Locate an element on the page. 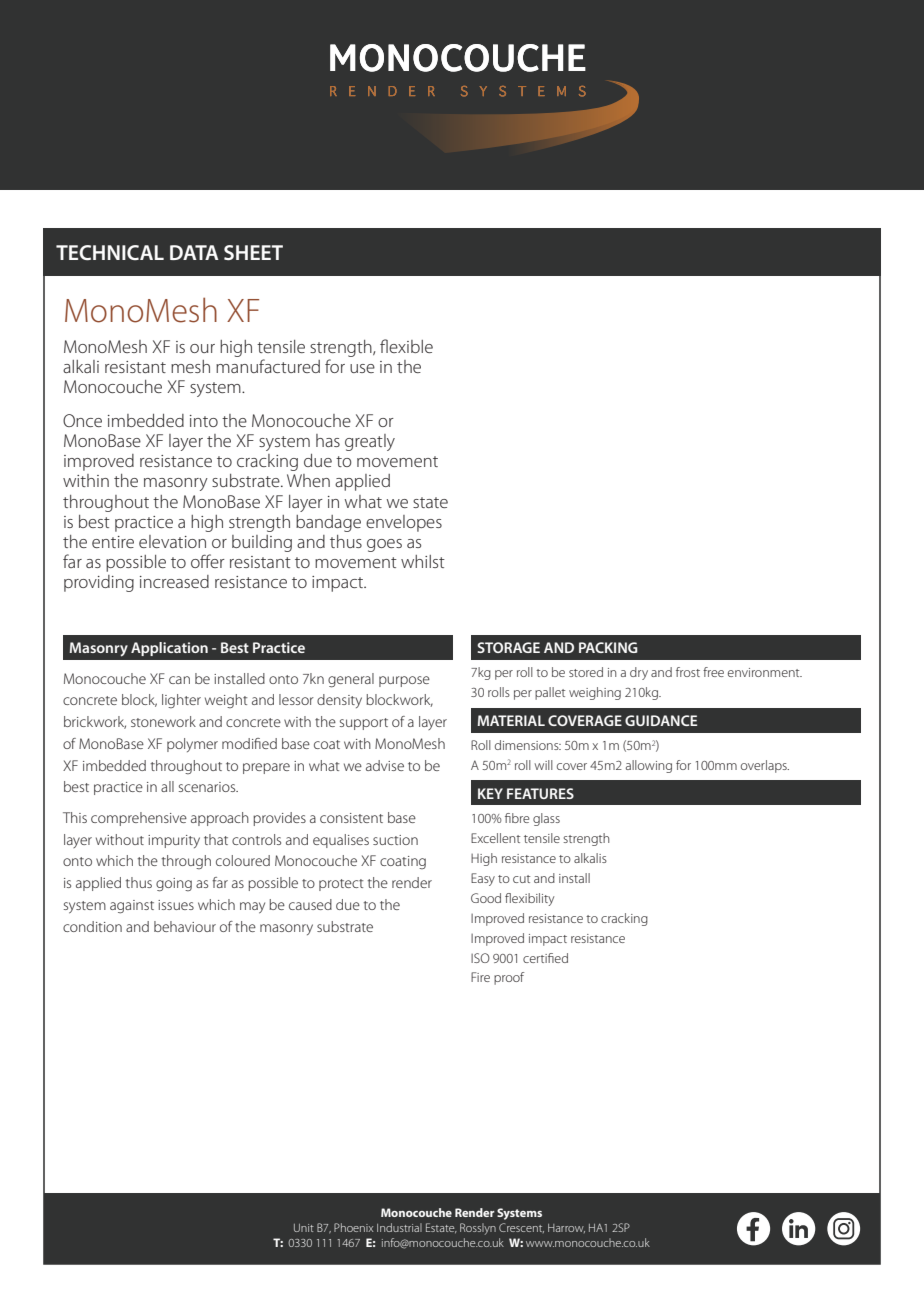 The height and width of the document is (1308, 924). purpose is located at coordinates (404, 681).
